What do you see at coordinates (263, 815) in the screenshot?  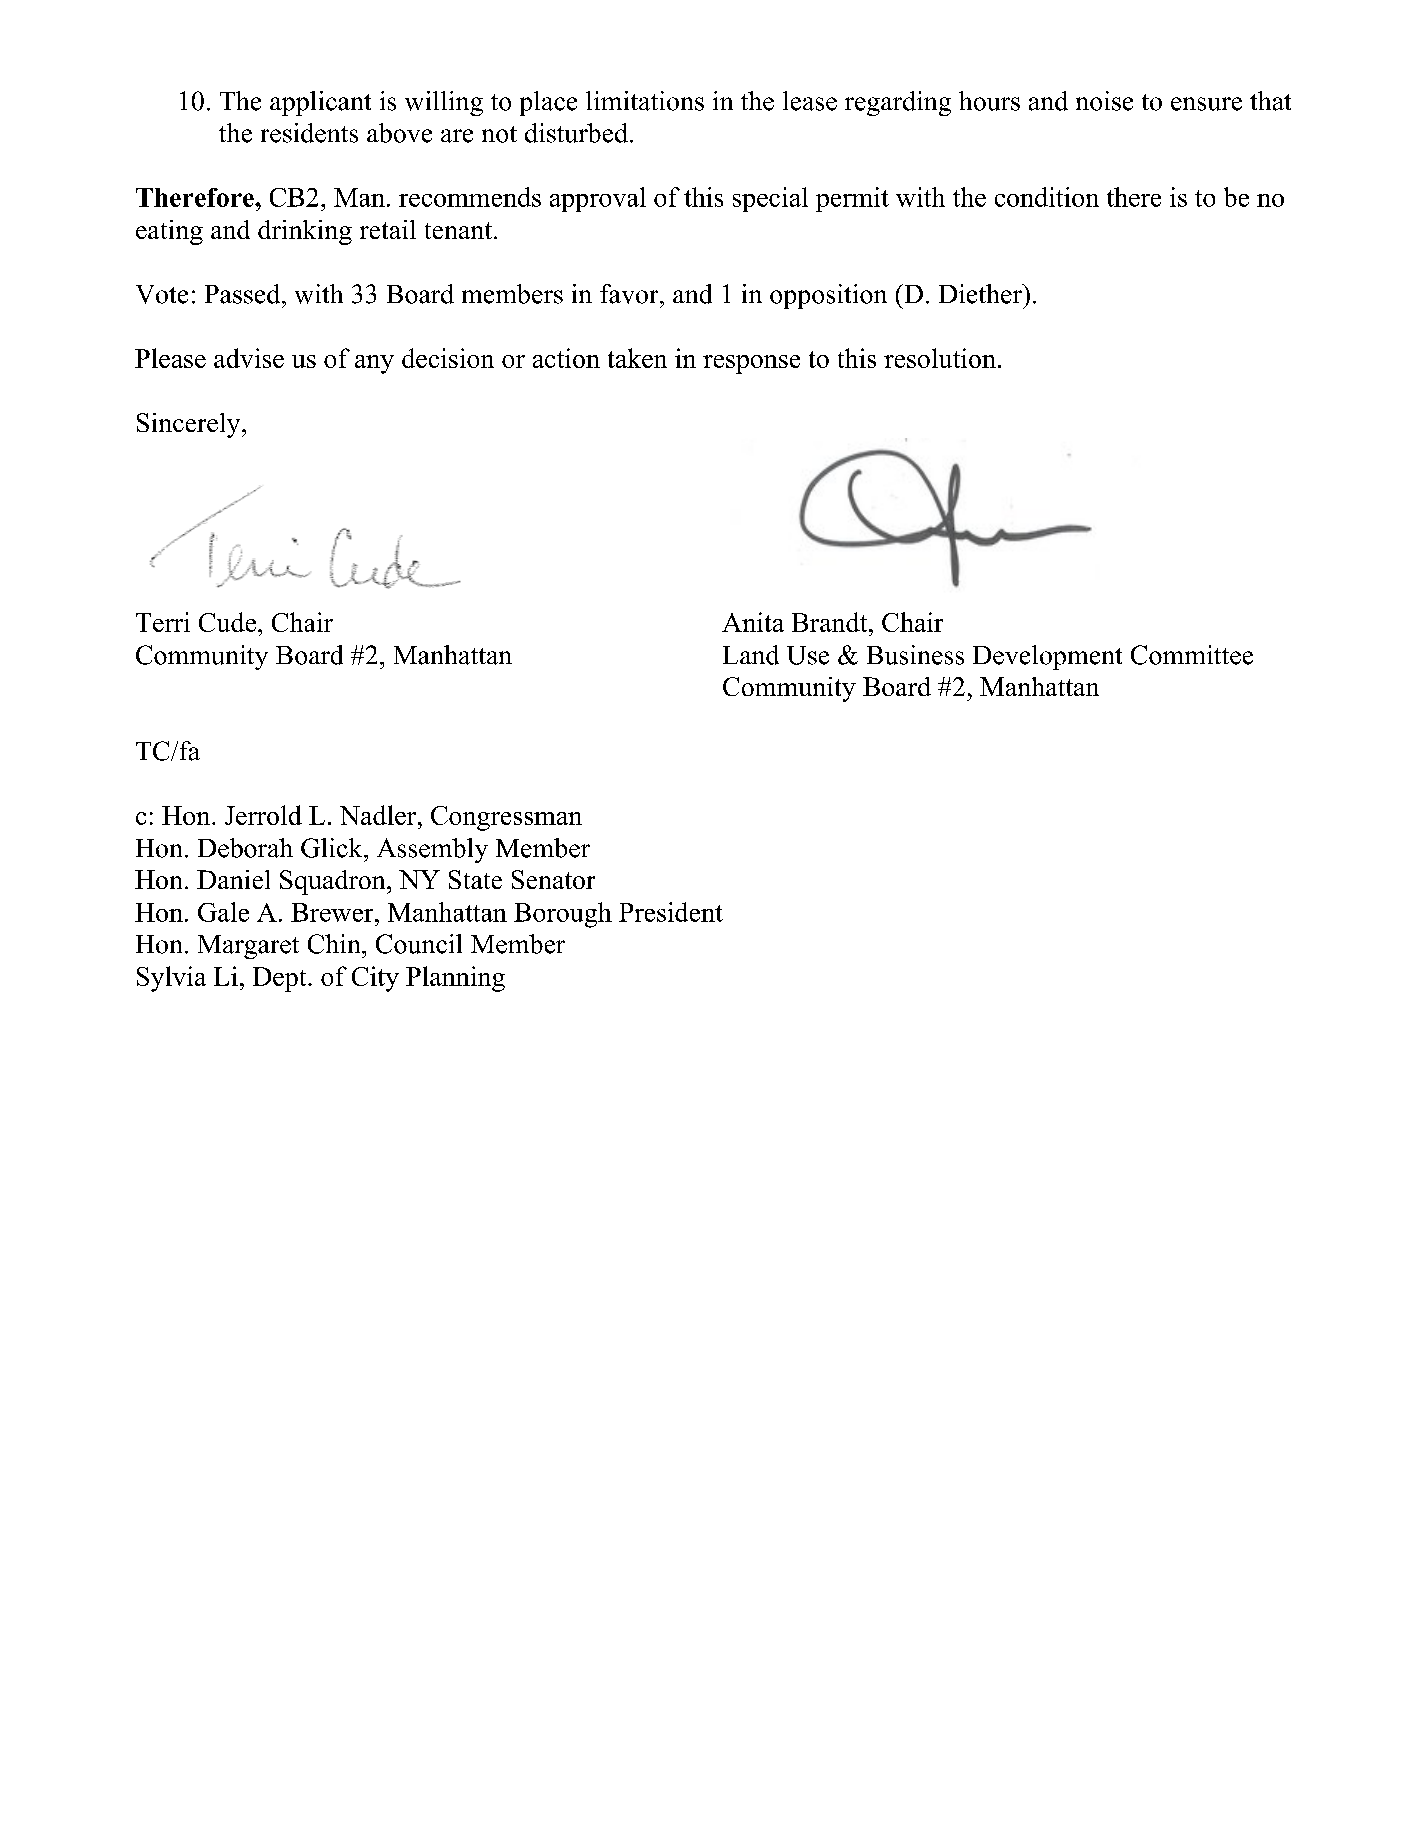 I see `Jerrold` at bounding box center [263, 815].
